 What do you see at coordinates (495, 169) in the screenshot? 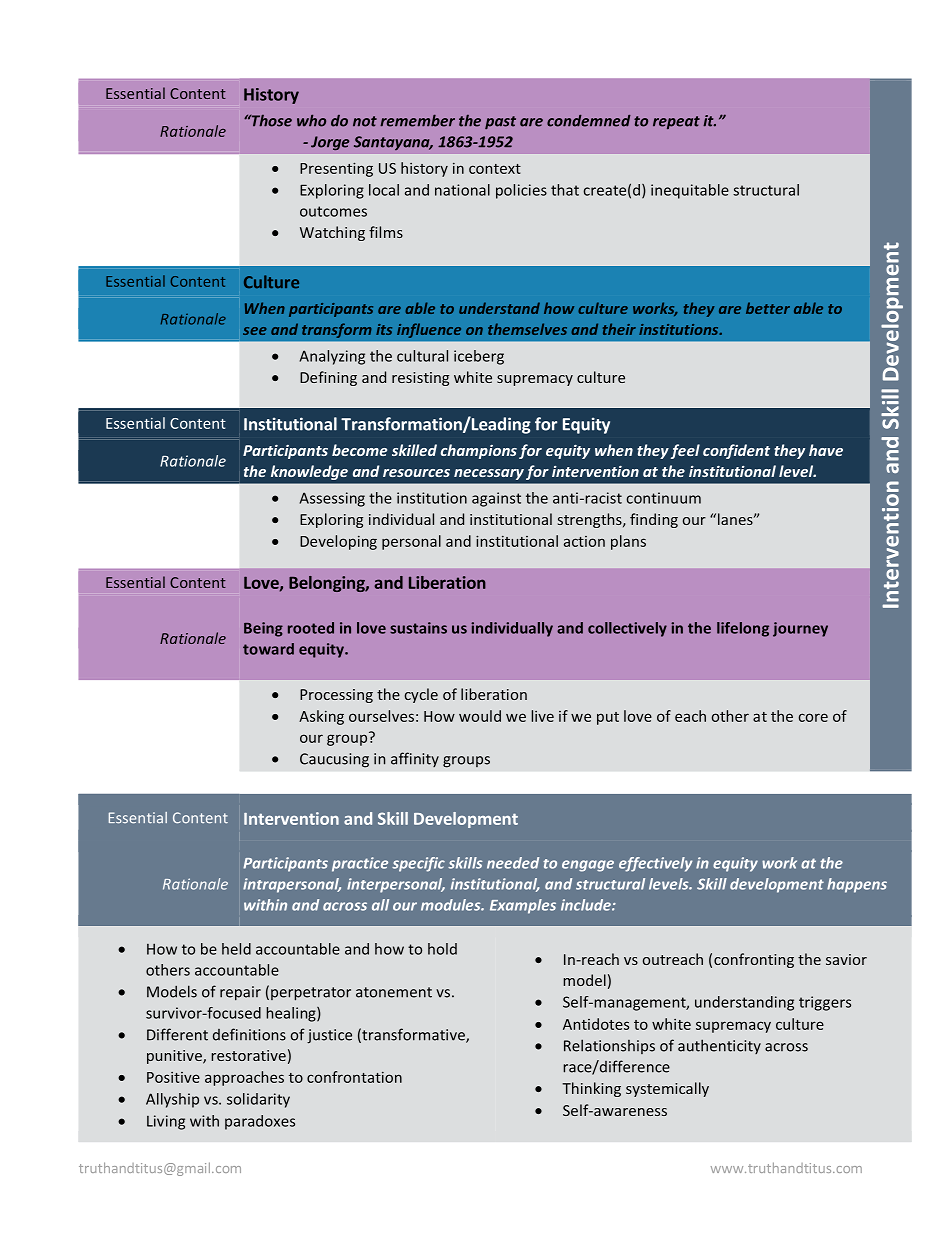
I see `context` at bounding box center [495, 169].
